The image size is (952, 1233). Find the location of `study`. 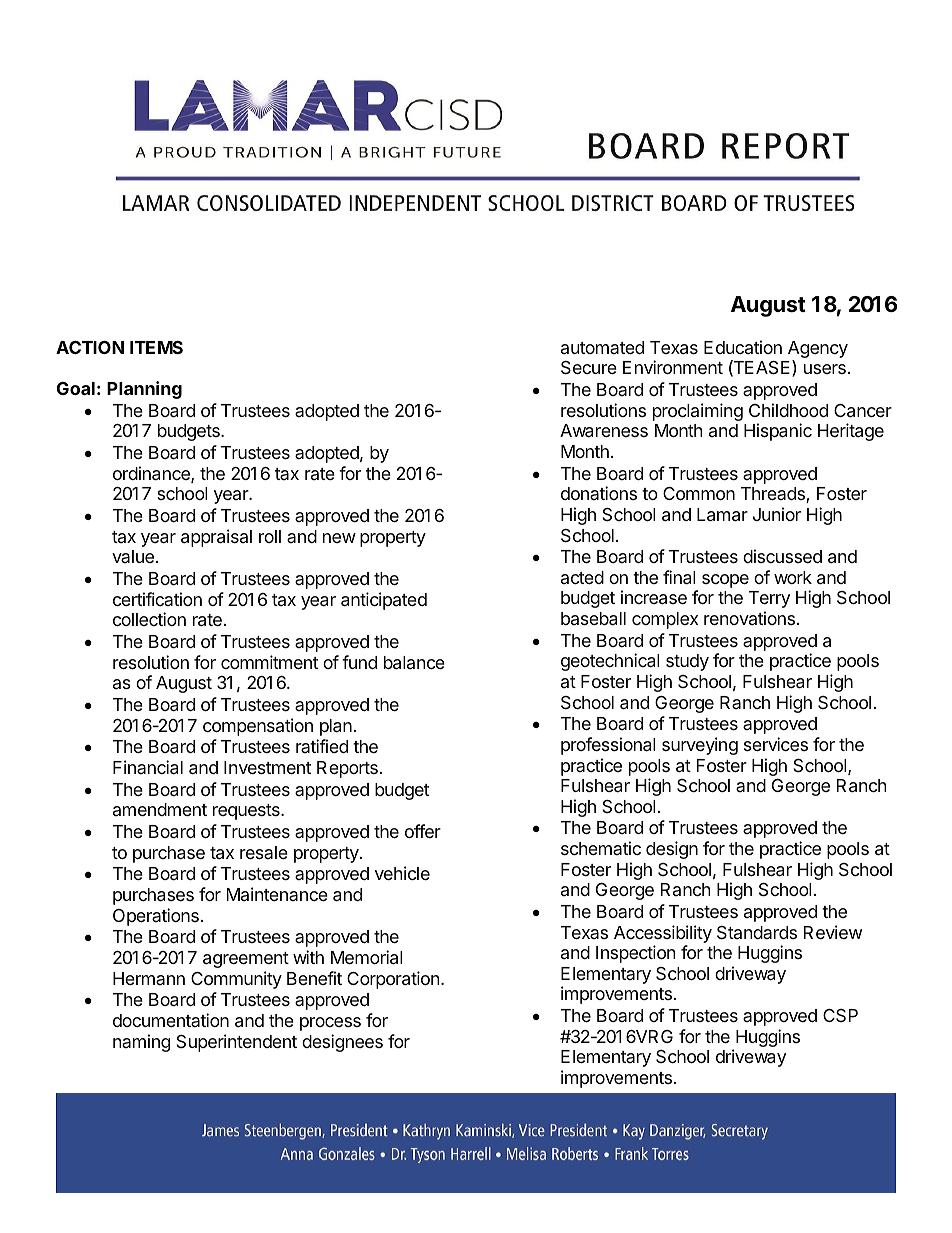

study is located at coordinates (687, 662).
